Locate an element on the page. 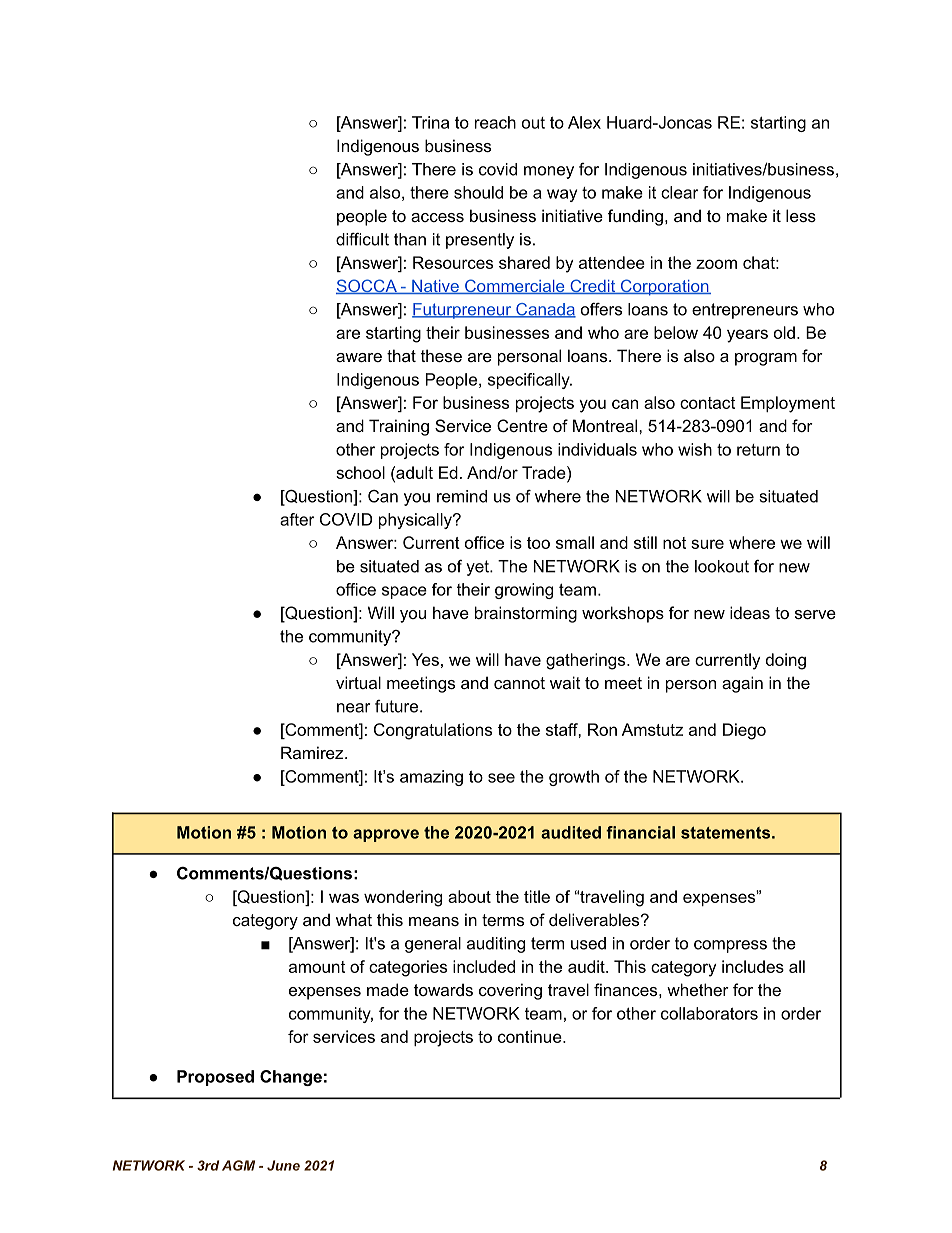  contact is located at coordinates (707, 403).
